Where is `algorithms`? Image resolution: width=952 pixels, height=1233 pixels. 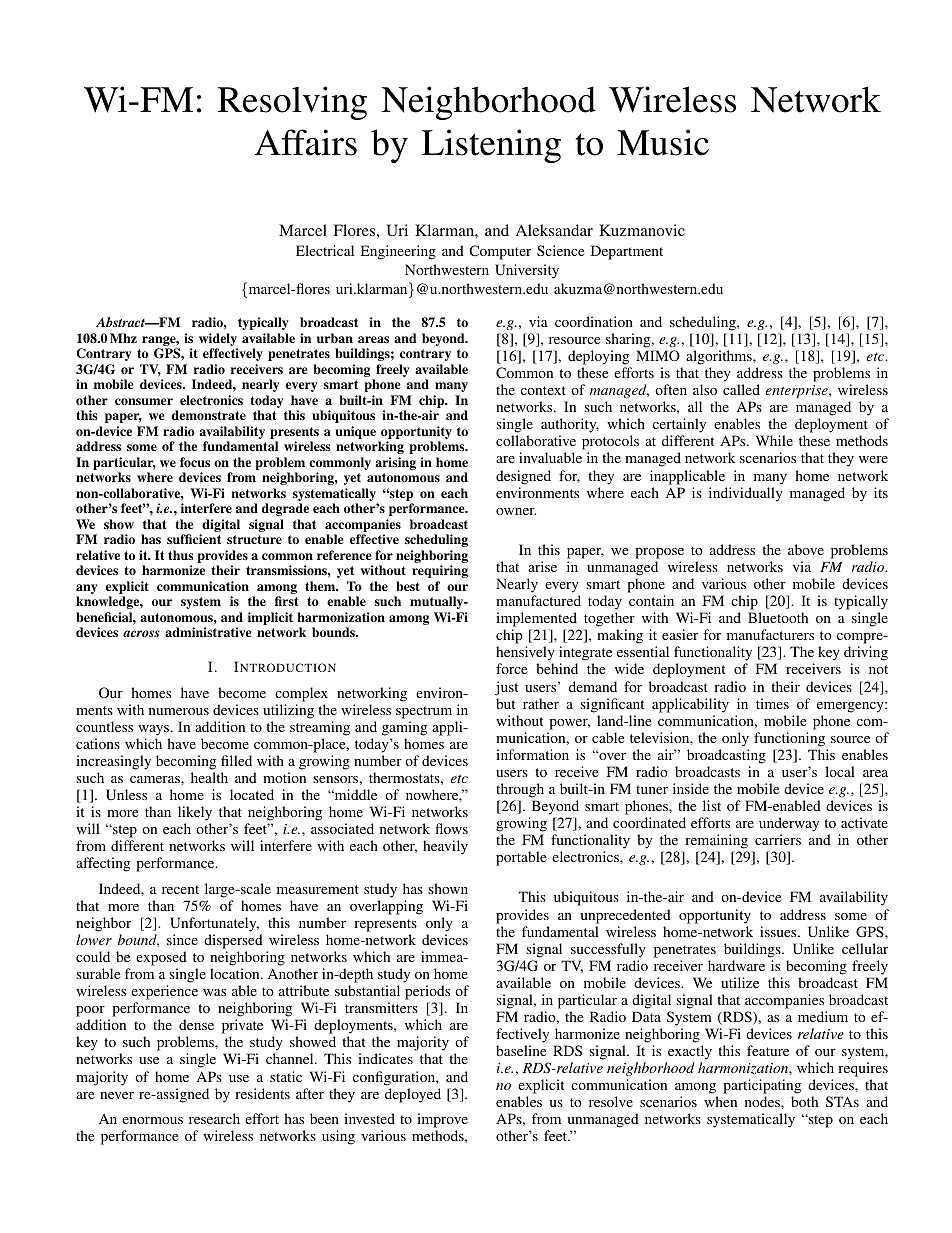 algorithms is located at coordinates (720, 357).
